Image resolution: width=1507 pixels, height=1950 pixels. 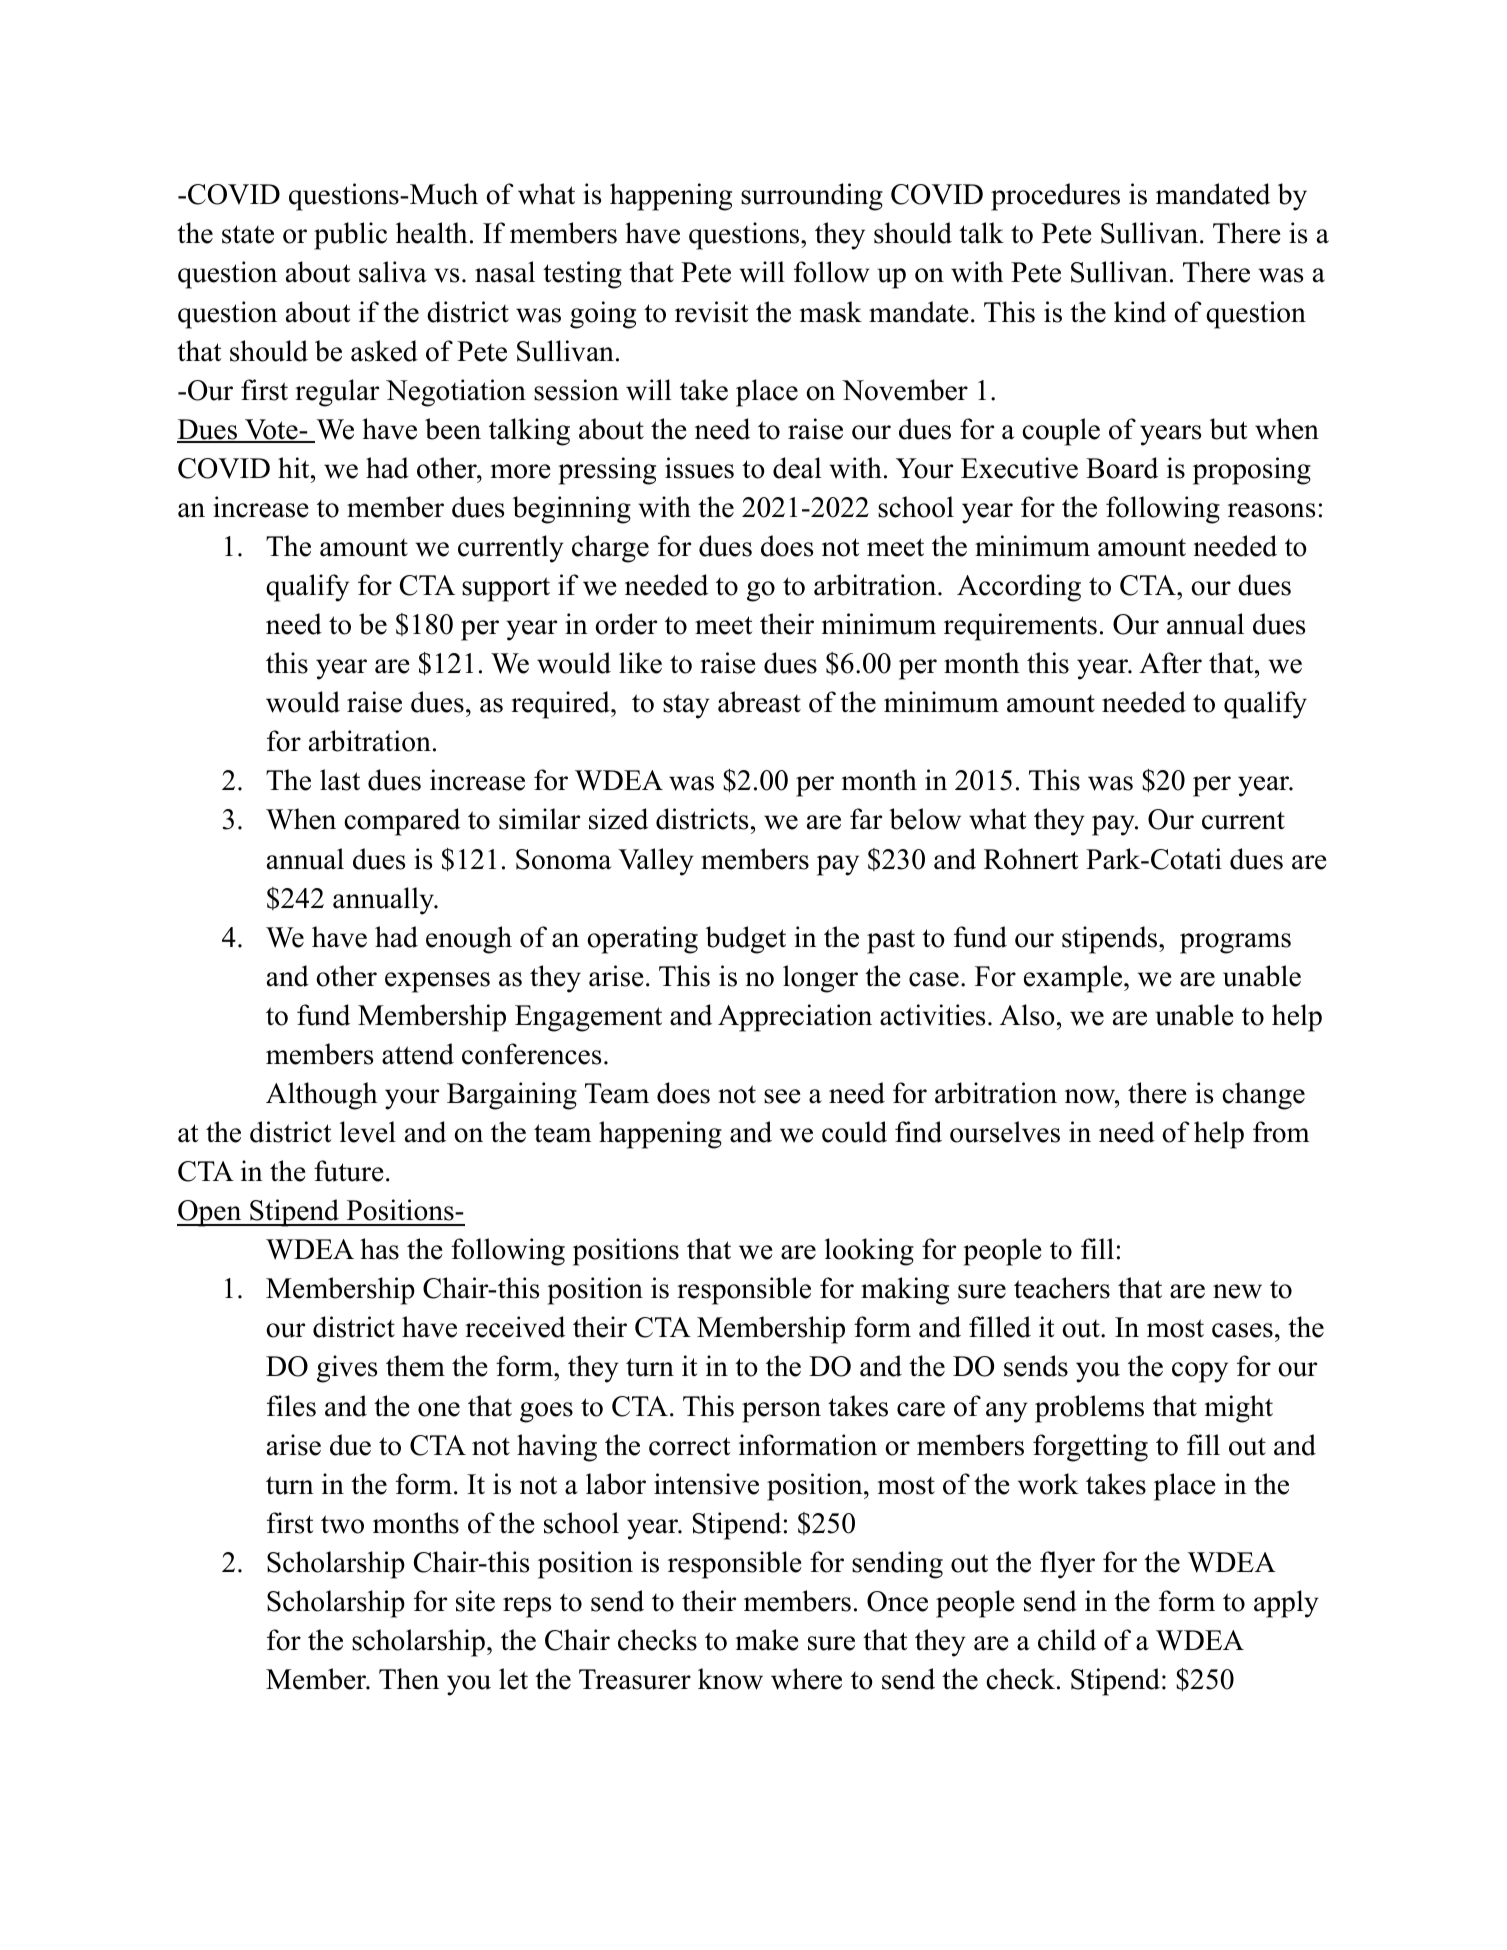 I want to click on order, so click(x=626, y=624).
